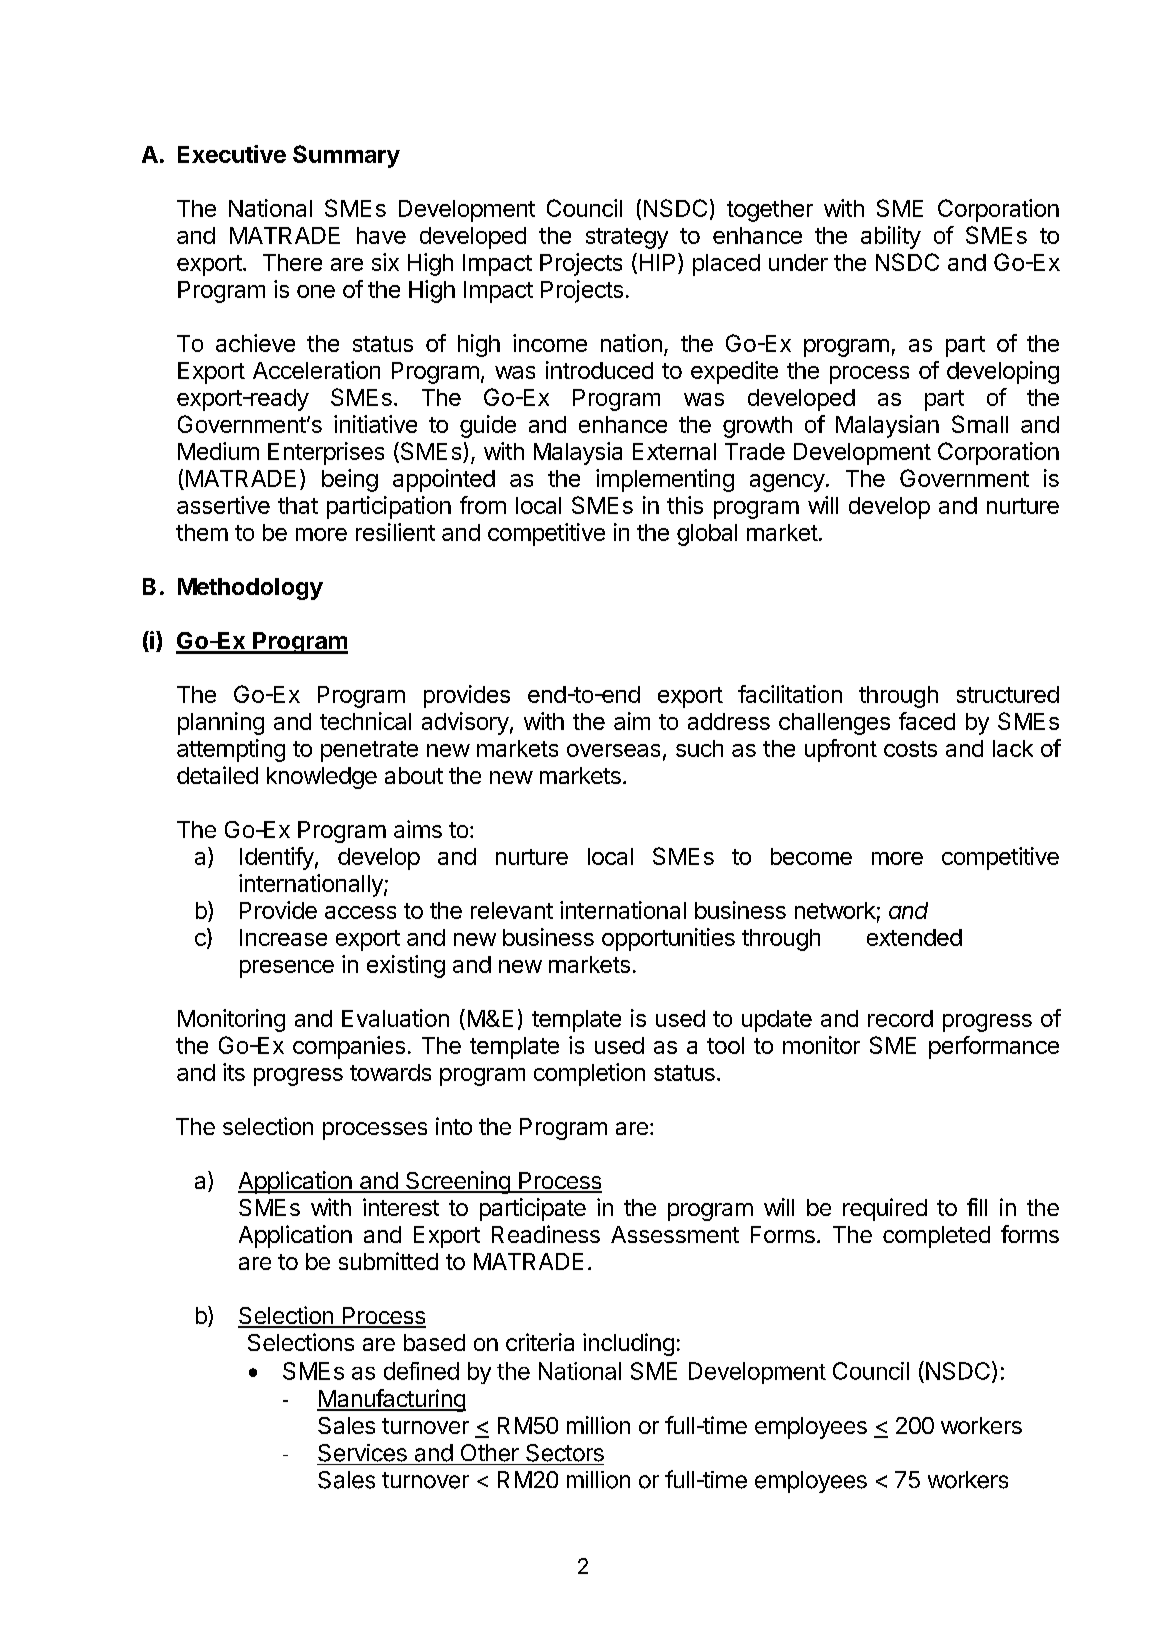 The width and height of the image is (1165, 1648). Describe the element at coordinates (565, 1453) in the image. I see `Sectors` at that location.
